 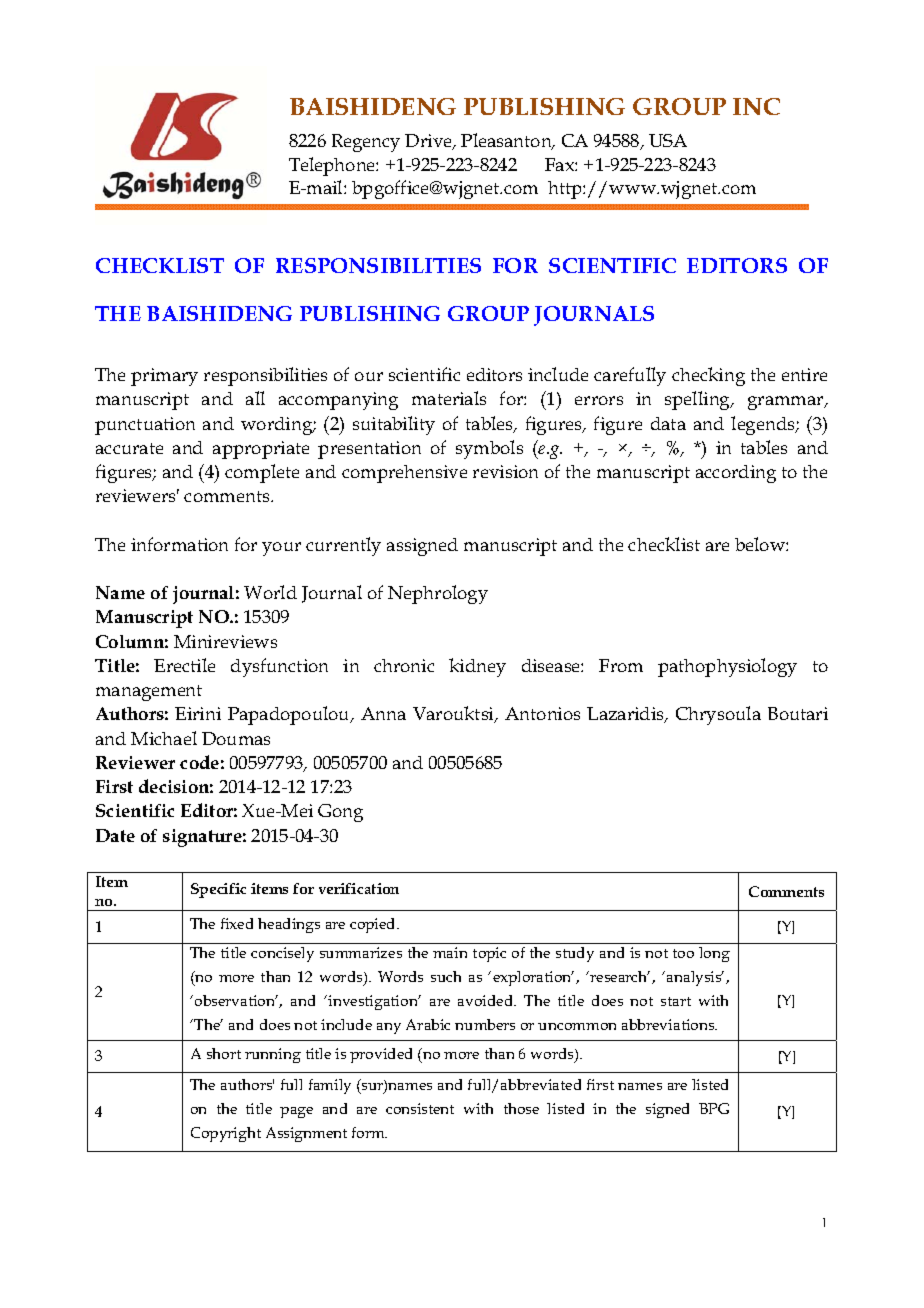 What do you see at coordinates (184, 665) in the screenshot?
I see `Erectile` at bounding box center [184, 665].
